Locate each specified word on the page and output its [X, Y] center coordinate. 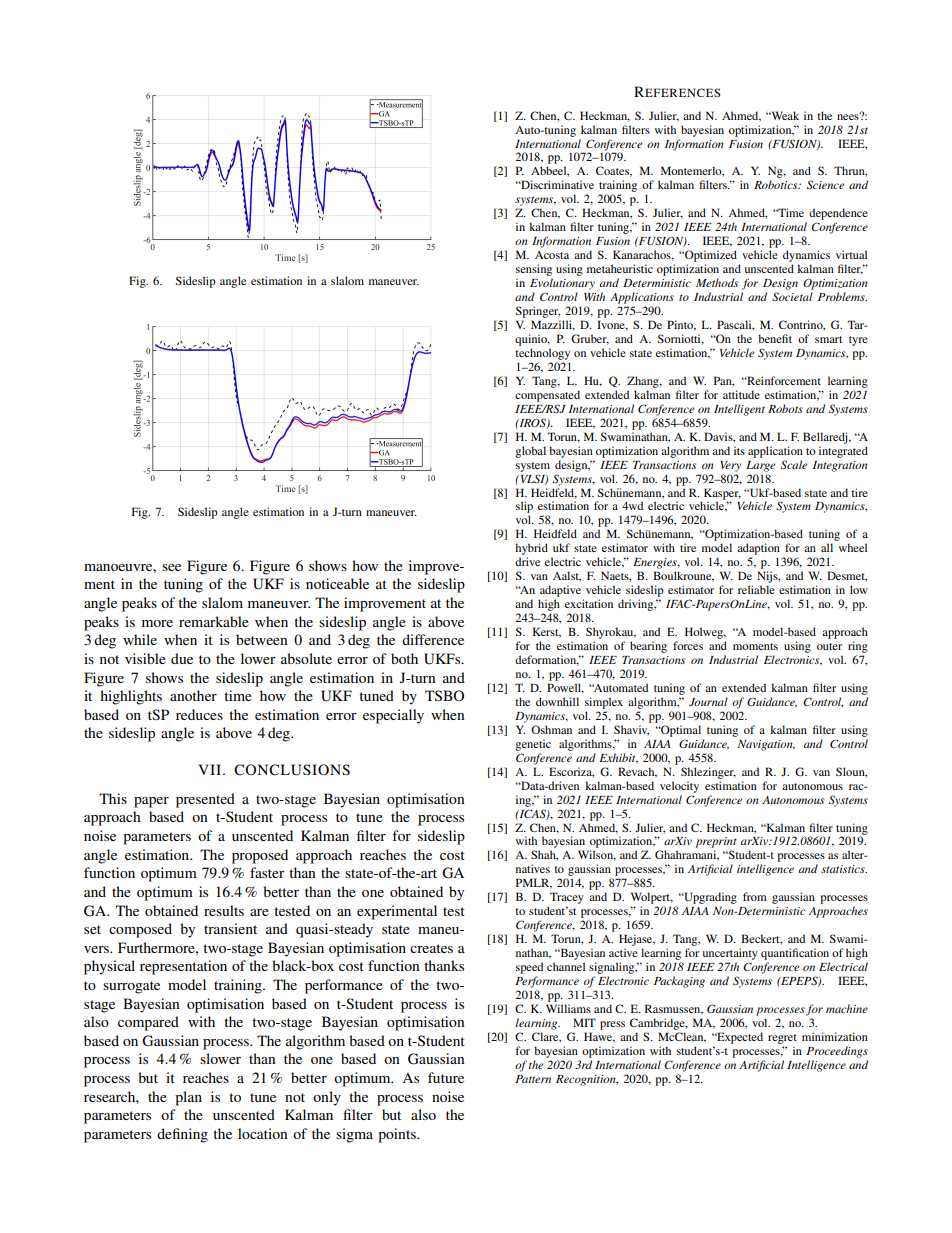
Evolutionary [562, 284]
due [182, 658]
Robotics [777, 184]
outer [829, 646]
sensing [534, 270]
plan [188, 1098]
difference [433, 639]
